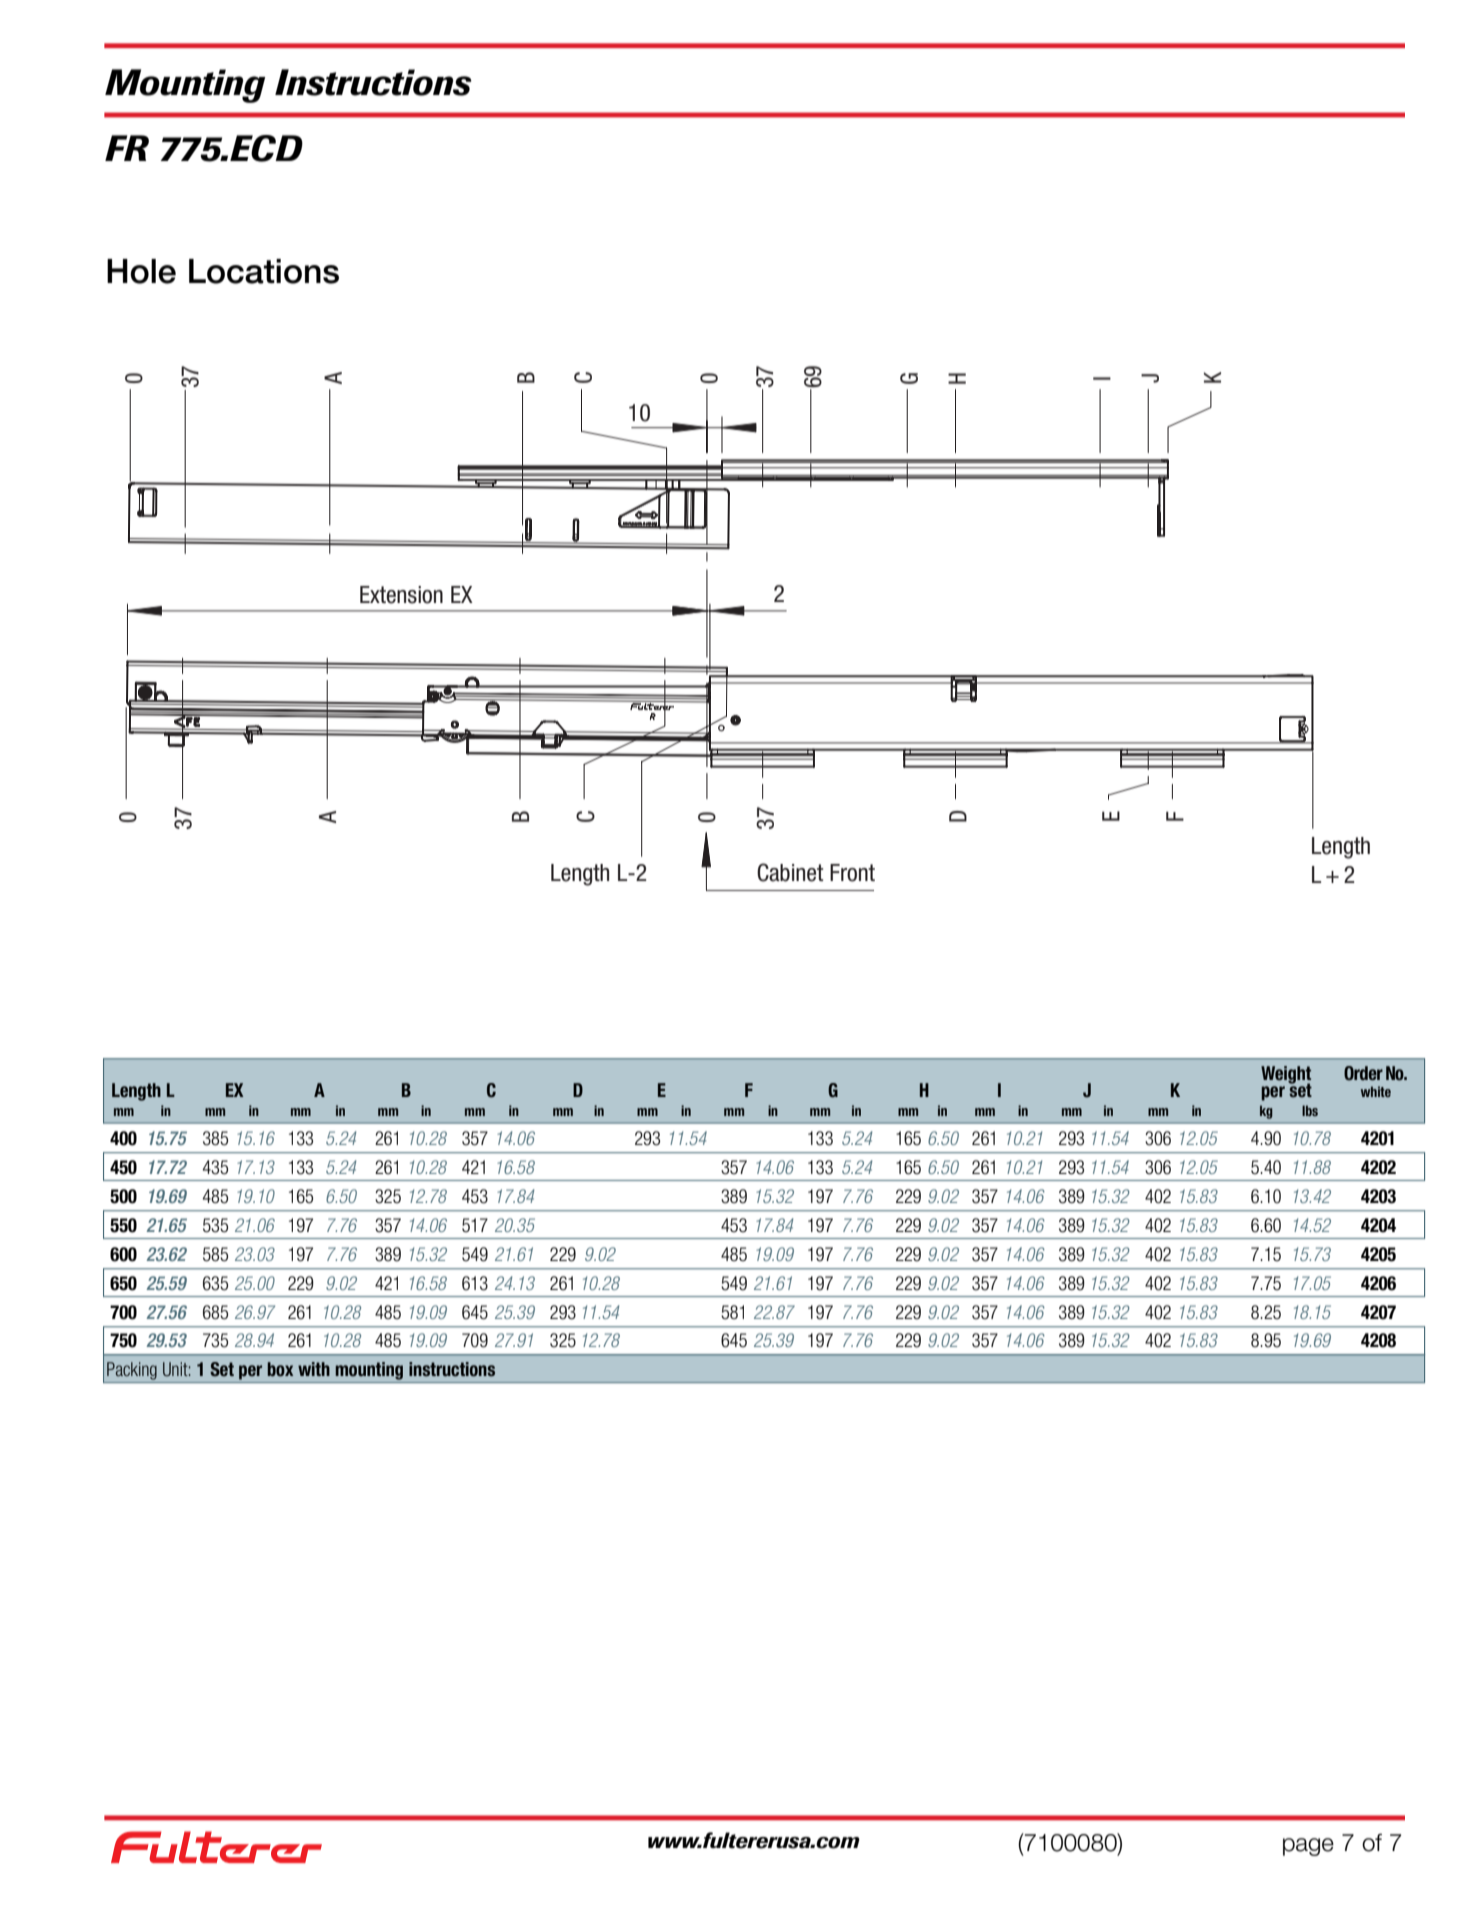 Image resolution: width=1474 pixels, height=1907 pixels. Describe the element at coordinates (141, 271) in the page. I see `Hole` at that location.
